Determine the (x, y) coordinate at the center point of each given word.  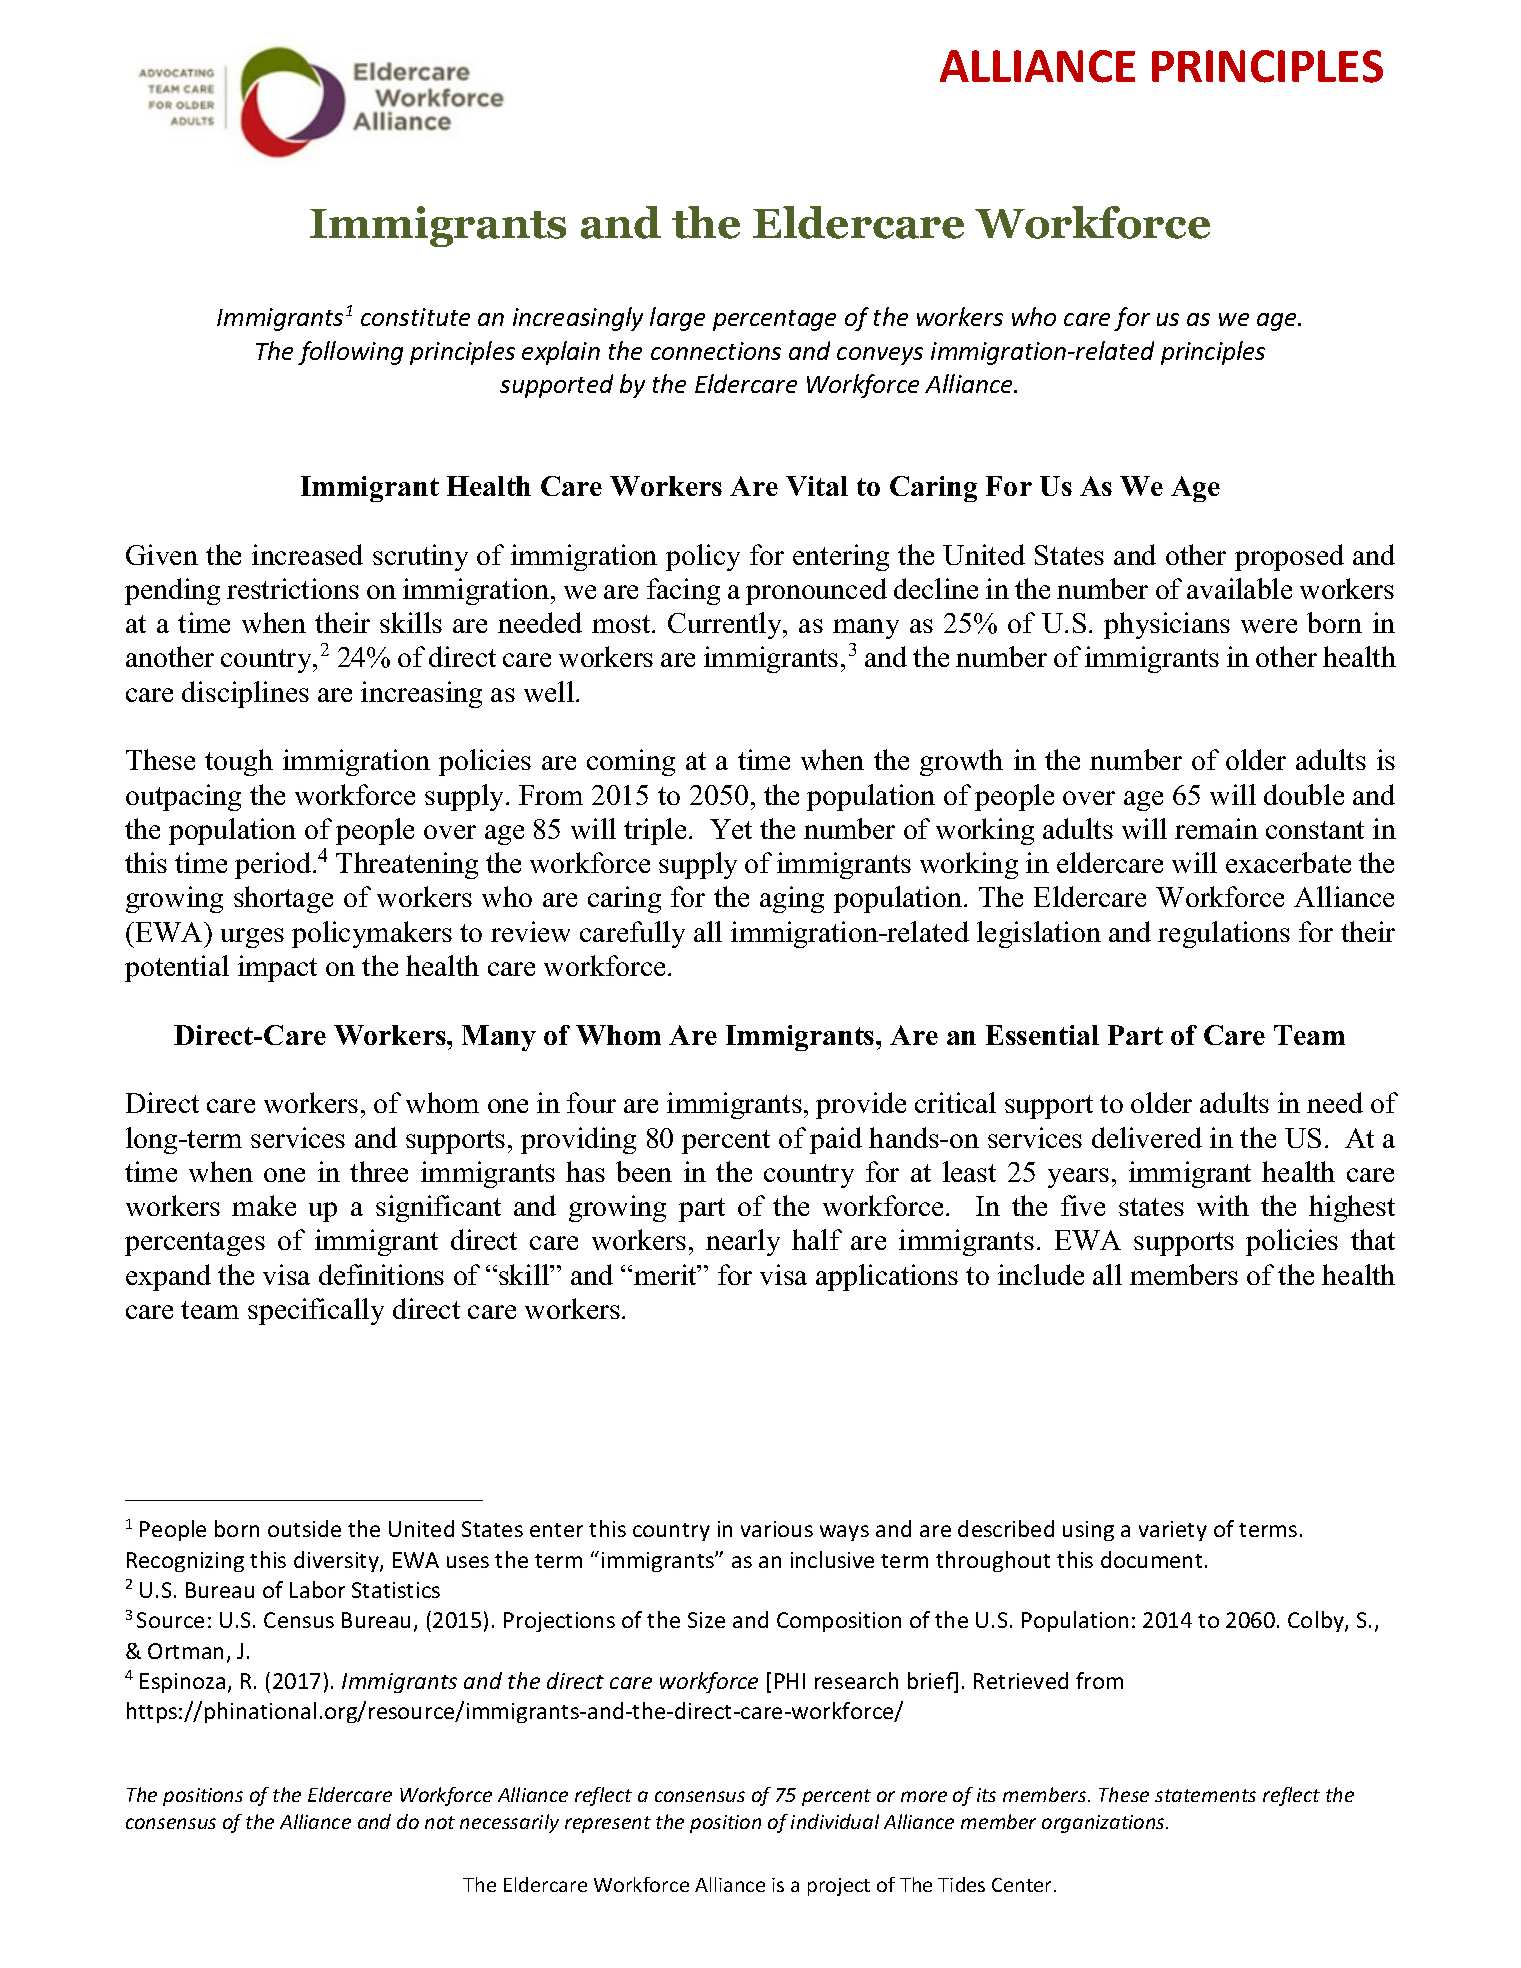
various (777, 1529)
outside (304, 1528)
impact (277, 968)
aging (792, 899)
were (1269, 626)
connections (716, 351)
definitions (381, 1274)
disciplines (245, 694)
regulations (1224, 934)
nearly (743, 1242)
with (1223, 1205)
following (350, 353)
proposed (1289, 557)
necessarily (509, 1823)
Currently (726, 625)
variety (1173, 1531)
